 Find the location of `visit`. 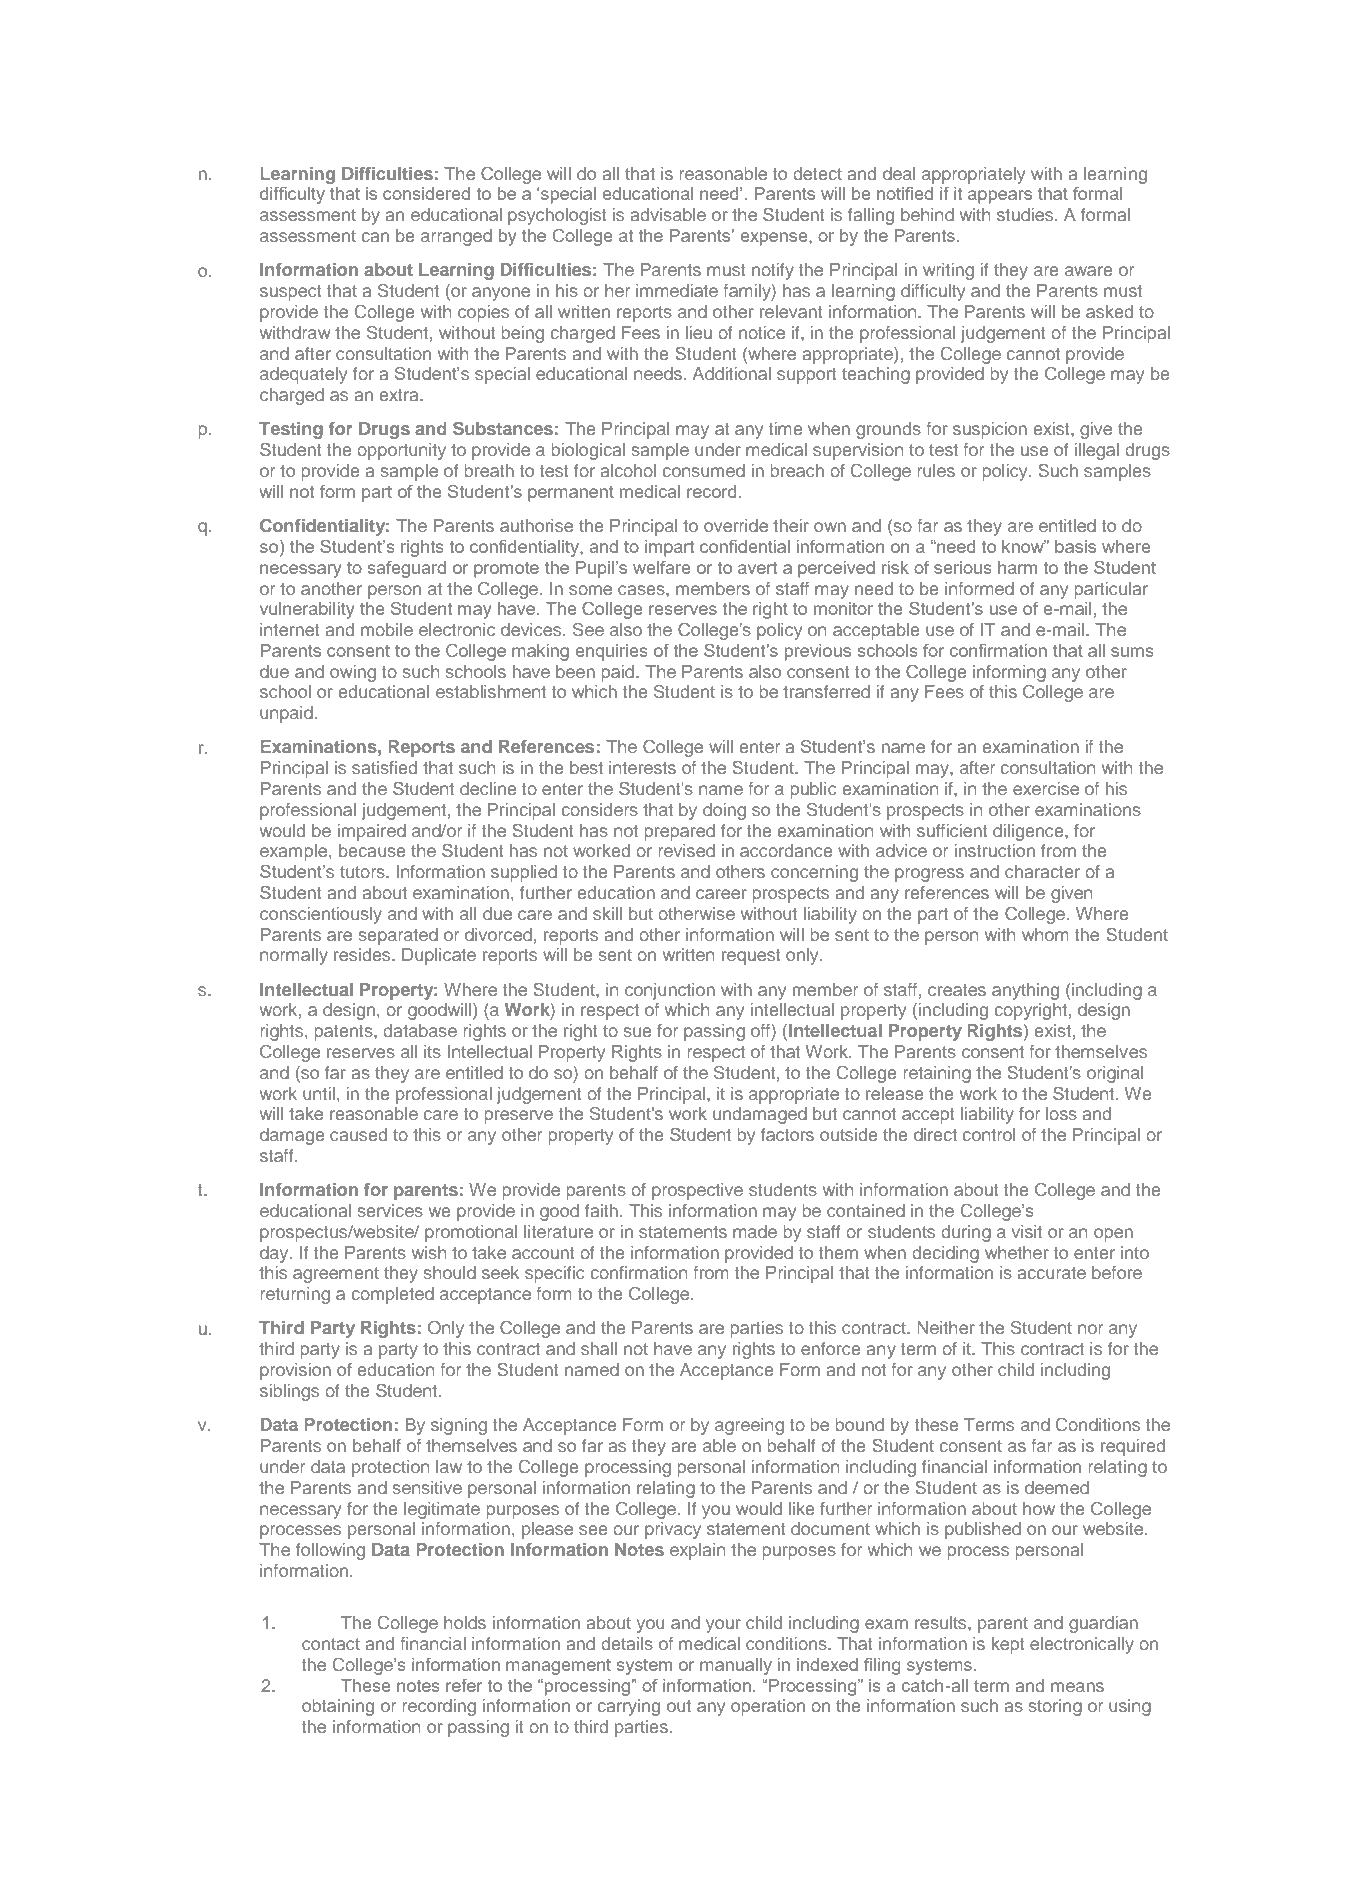

visit is located at coordinates (1027, 1231).
